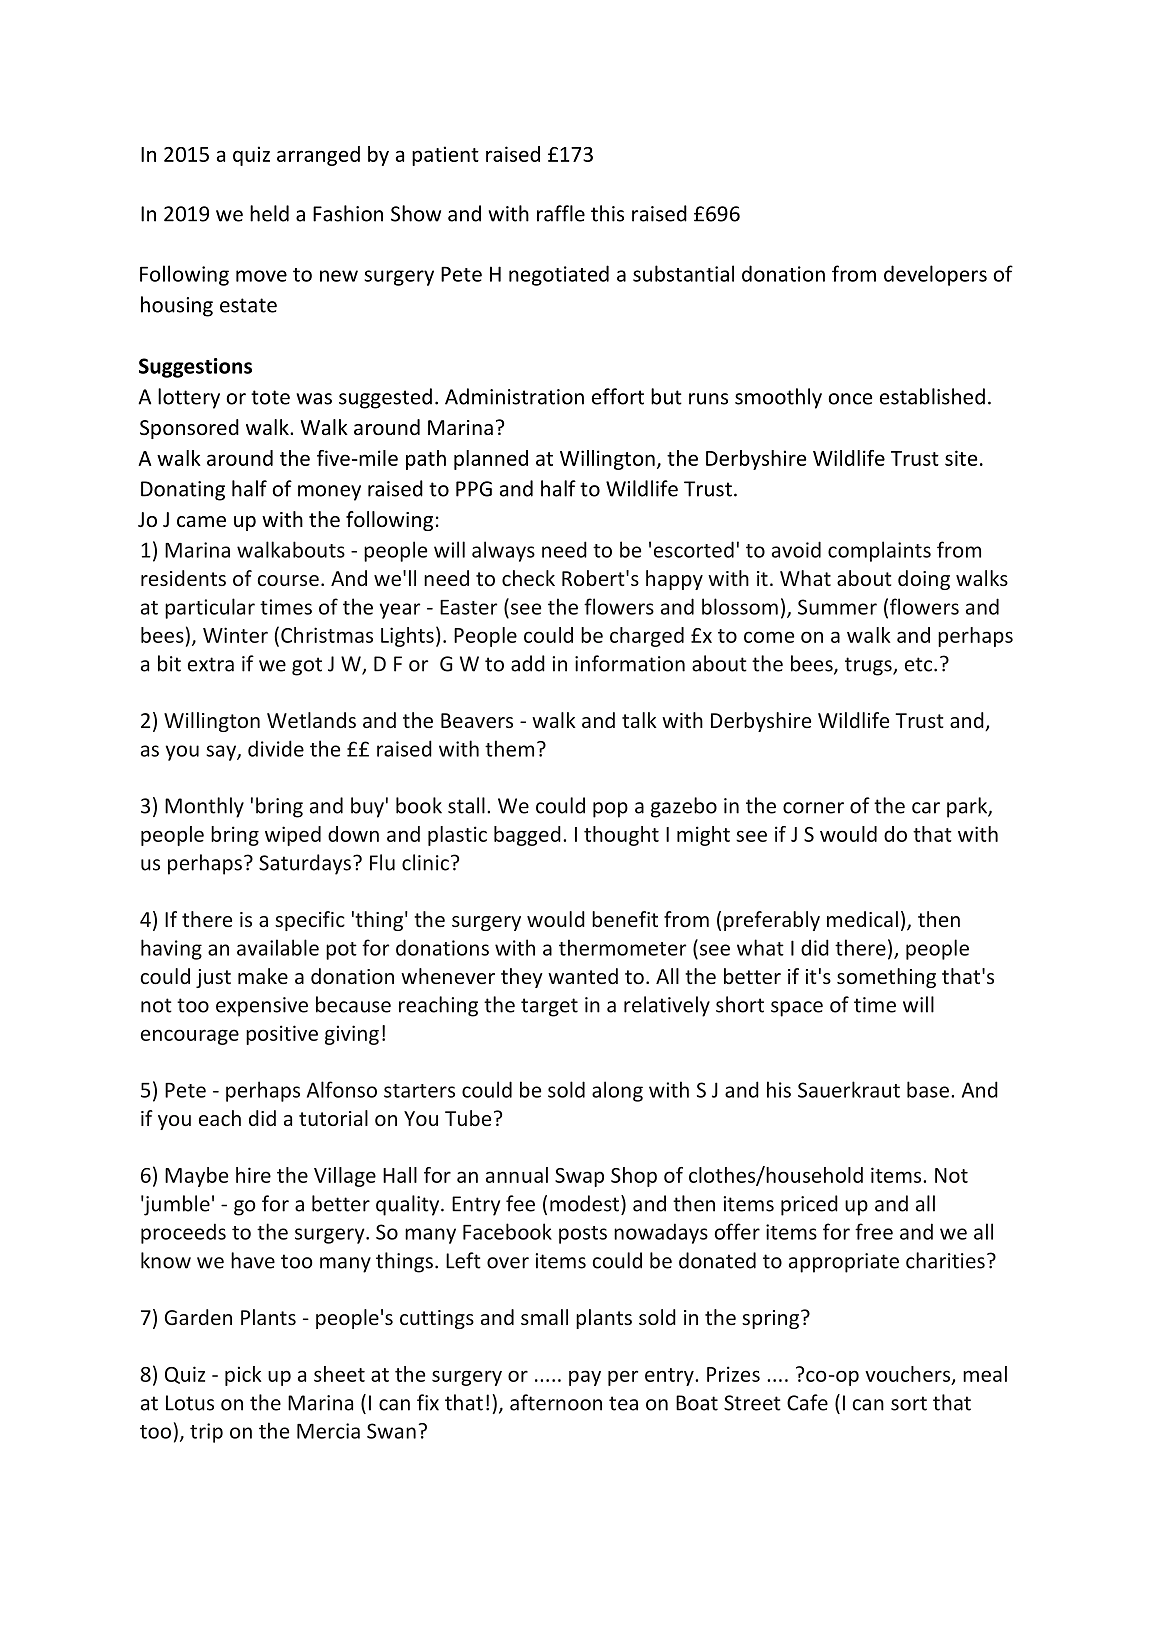 The image size is (1154, 1633). I want to click on Maybe, so click(196, 1177).
